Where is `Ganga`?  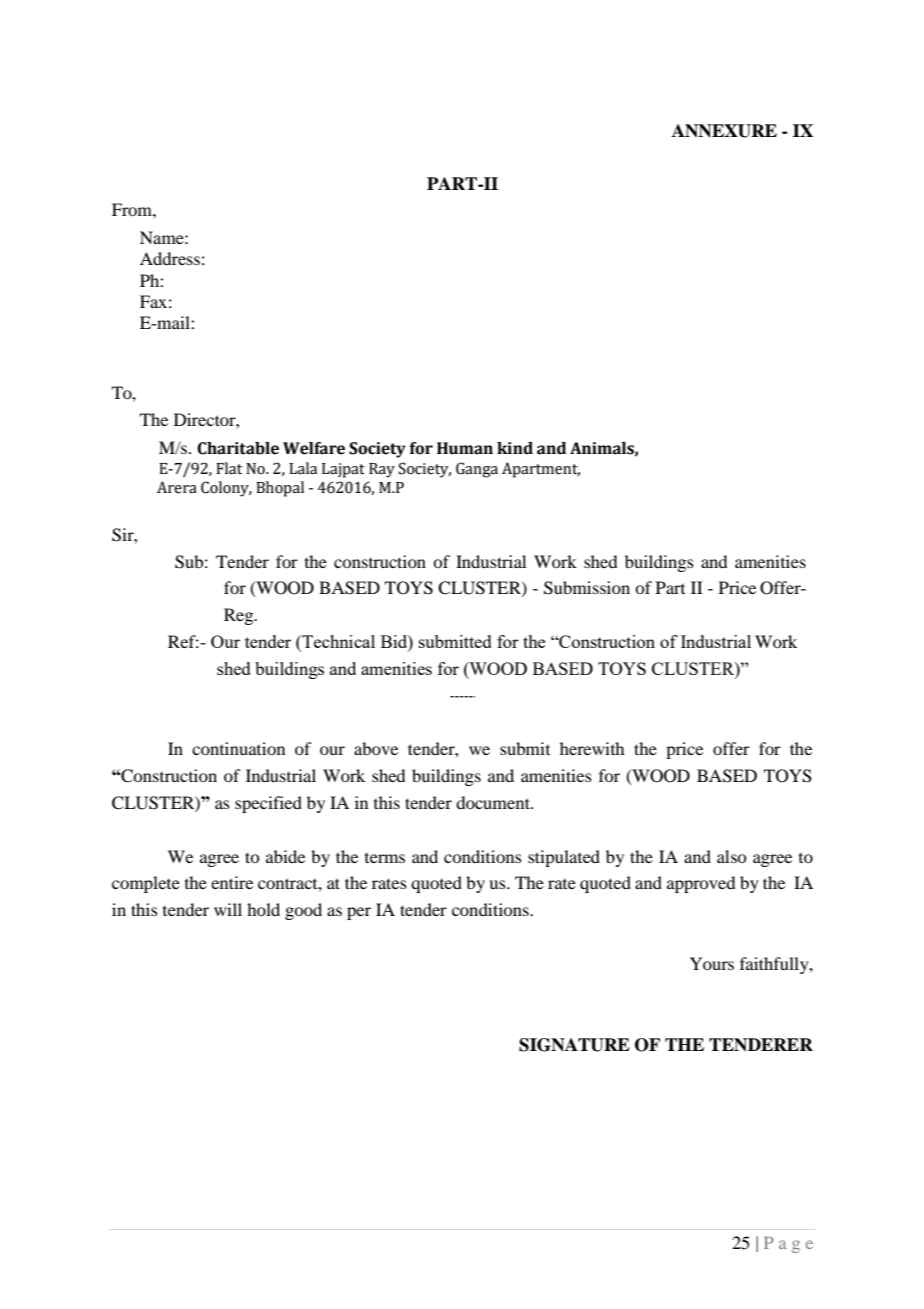 Ganga is located at coordinates (477, 470).
